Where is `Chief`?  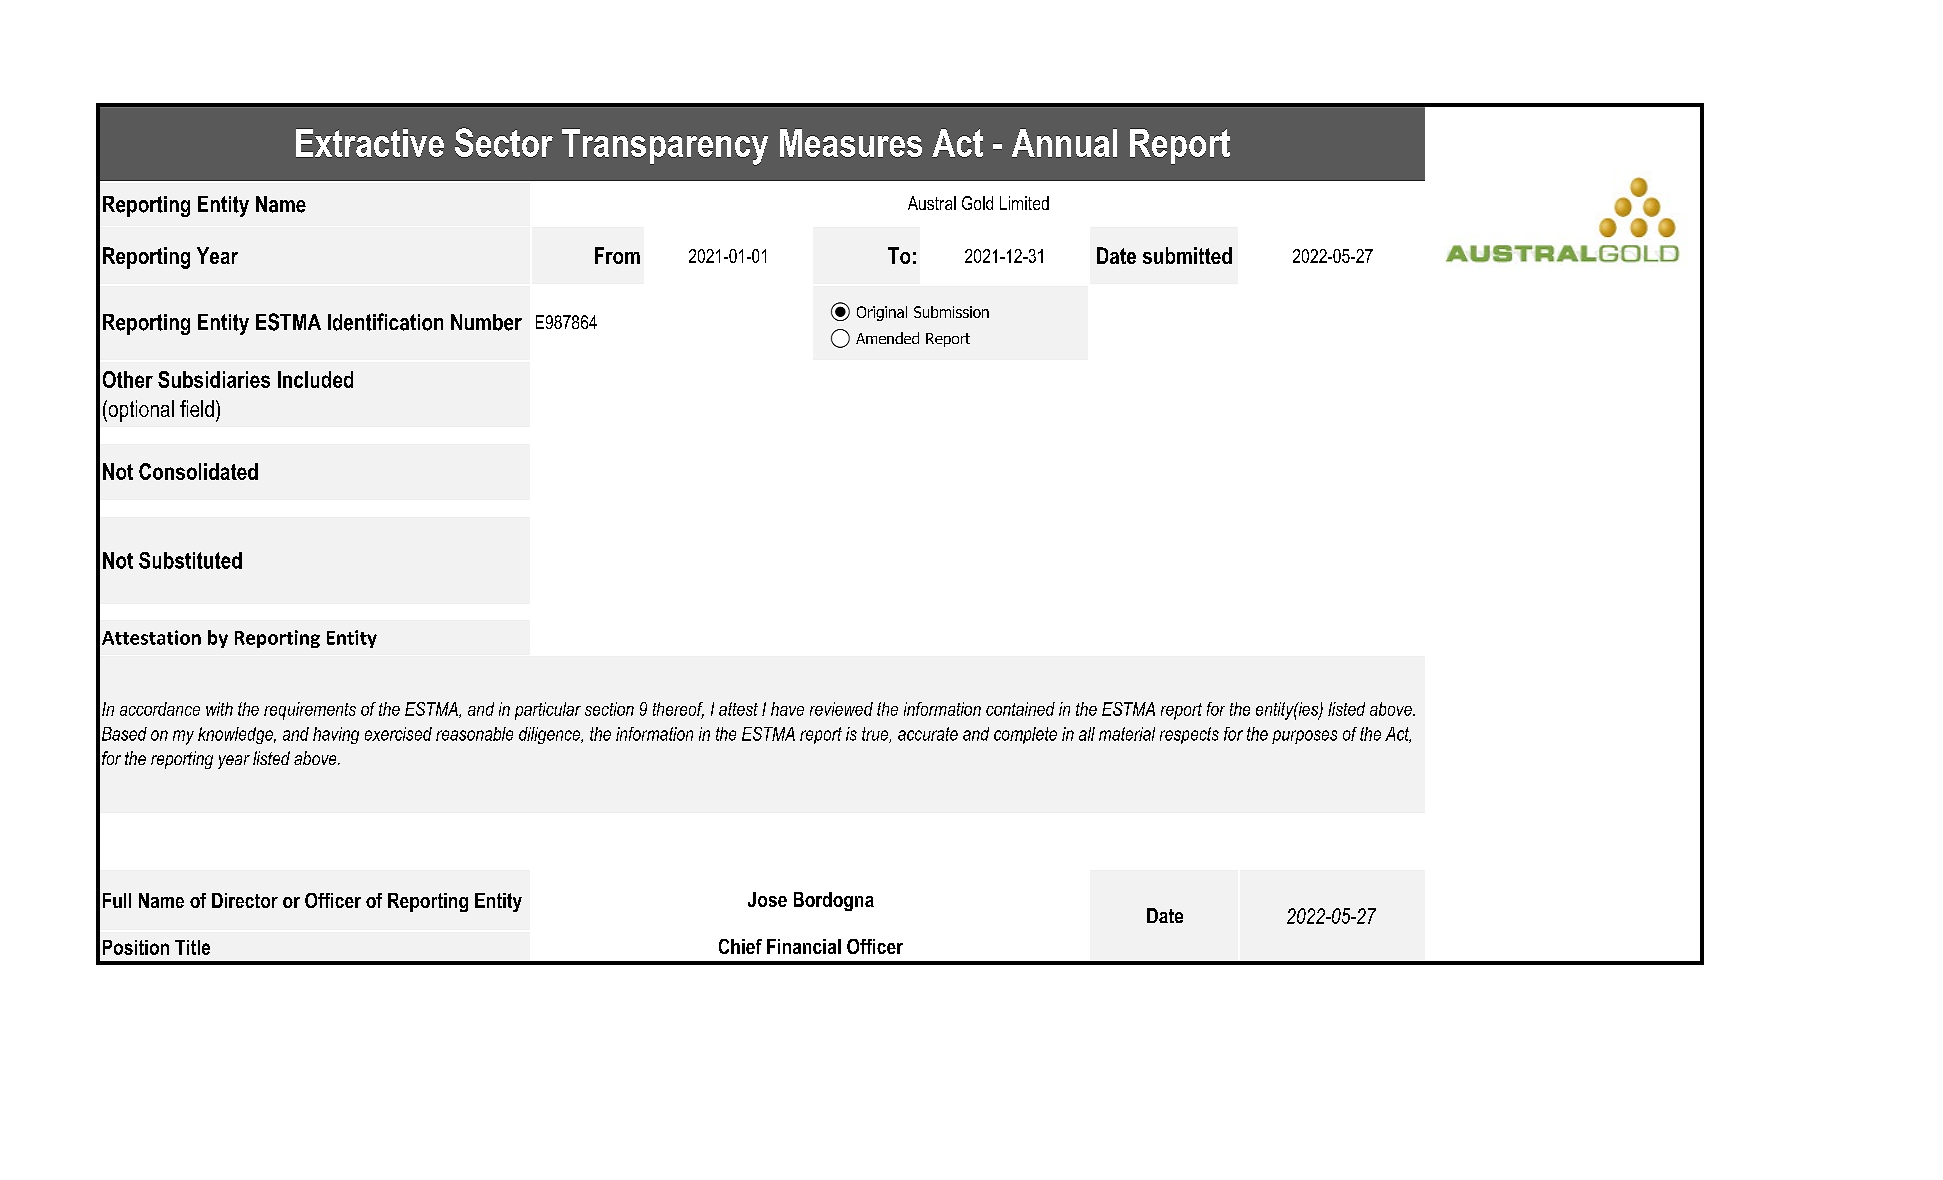 Chief is located at coordinates (740, 946).
